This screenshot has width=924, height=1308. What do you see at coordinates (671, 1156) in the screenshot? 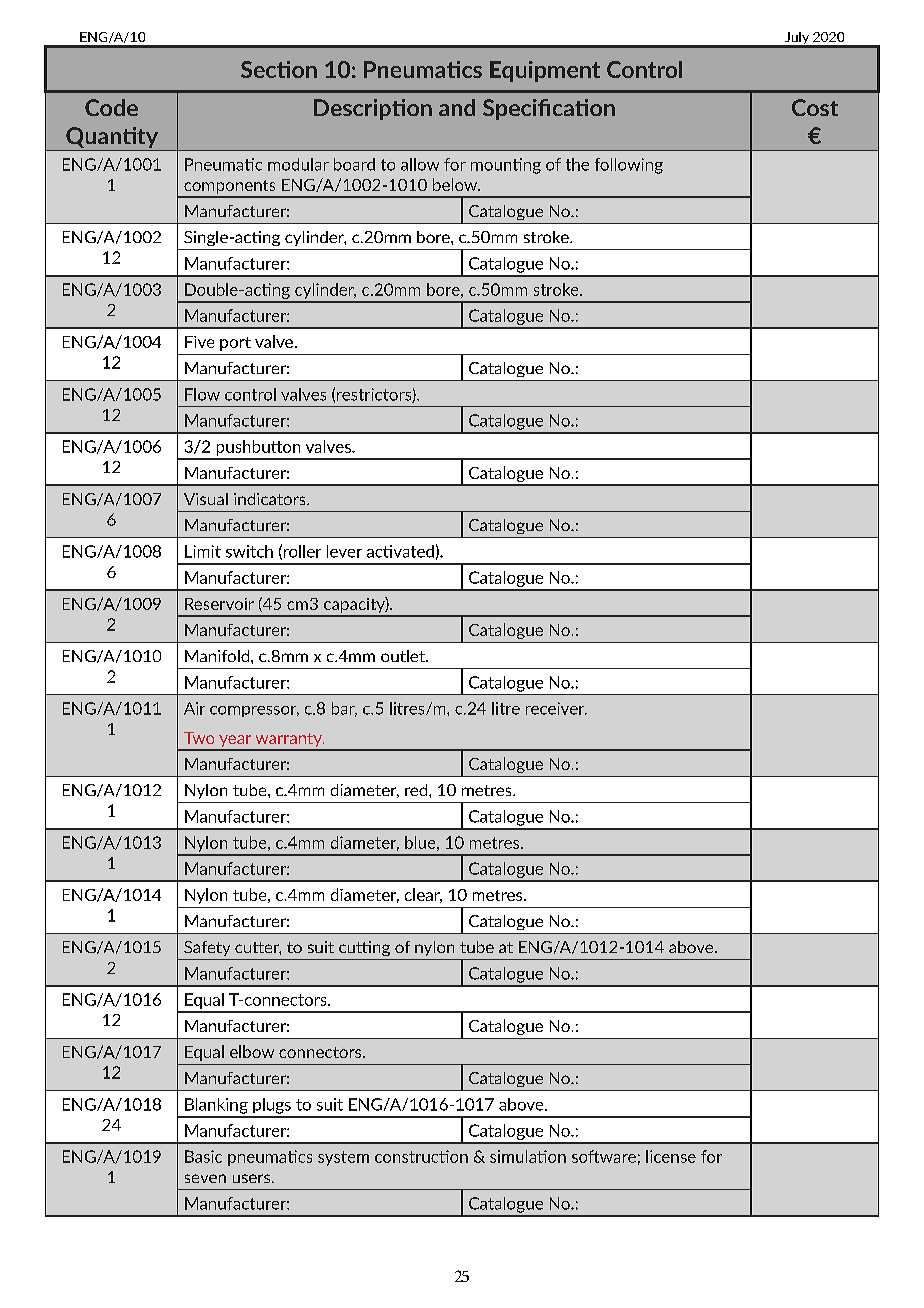
I see `license` at bounding box center [671, 1156].
